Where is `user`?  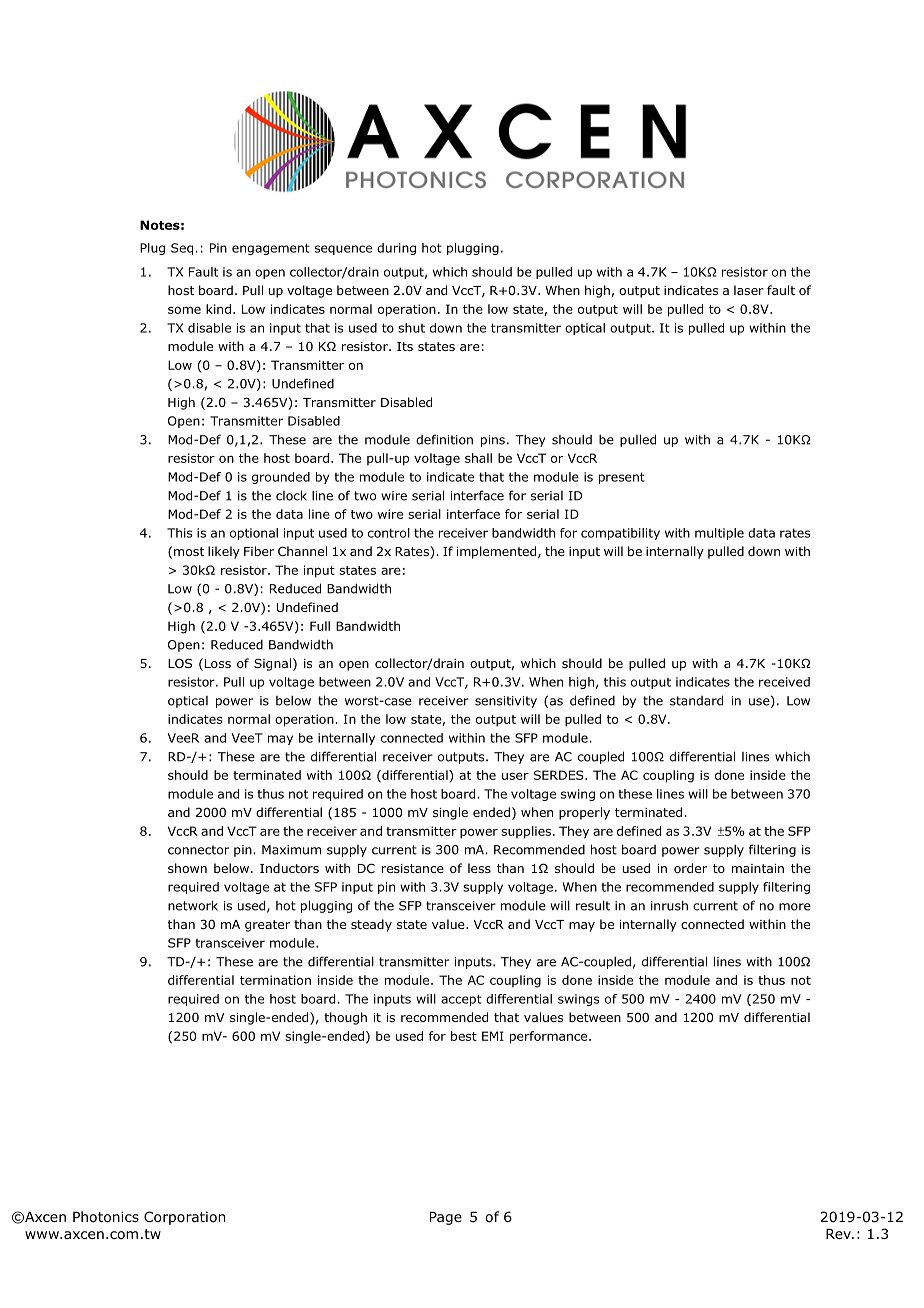
user is located at coordinates (515, 776).
